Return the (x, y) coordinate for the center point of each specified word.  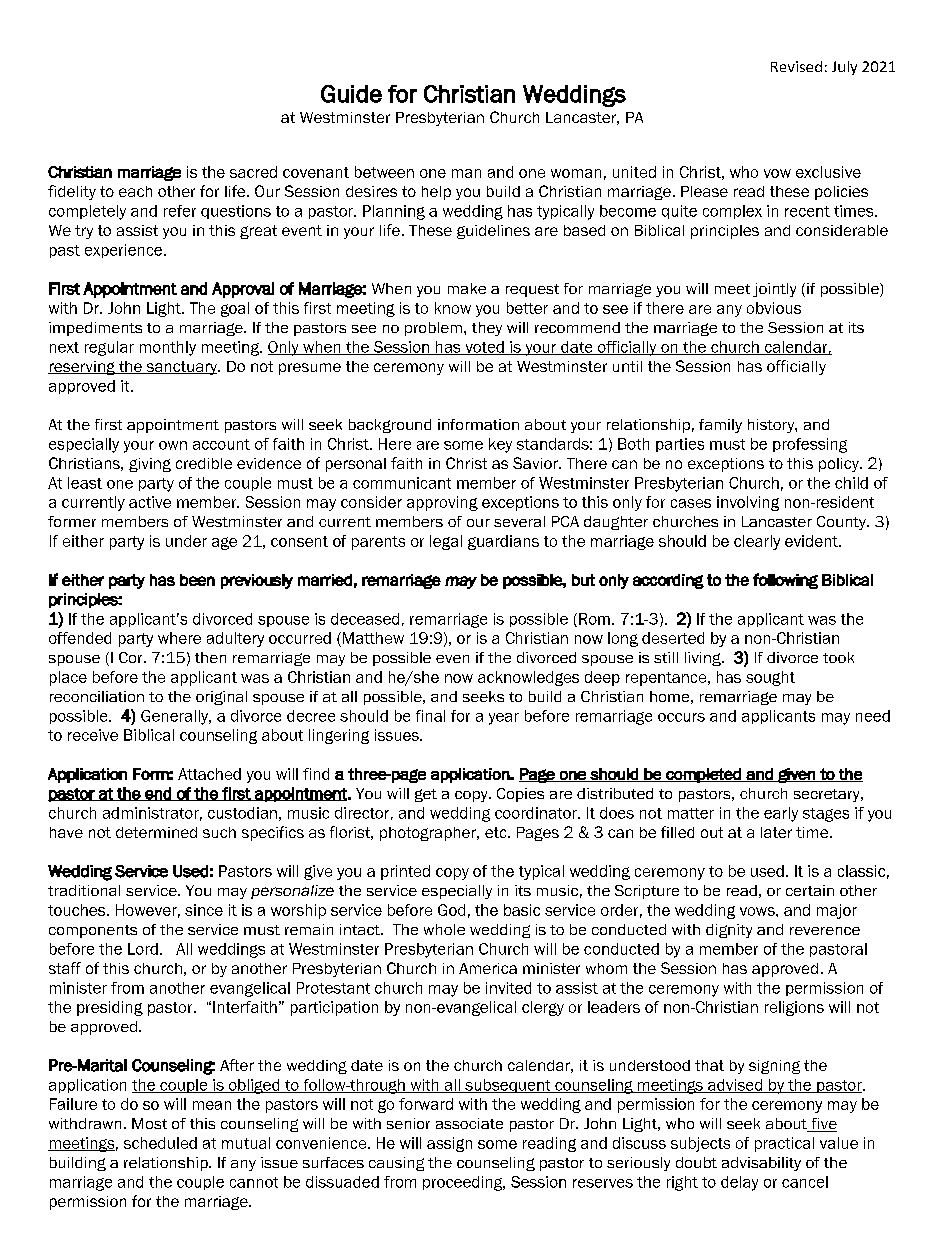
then (210, 657)
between (384, 172)
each (135, 191)
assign (449, 1144)
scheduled (160, 1143)
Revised (796, 66)
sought (770, 678)
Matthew (372, 639)
